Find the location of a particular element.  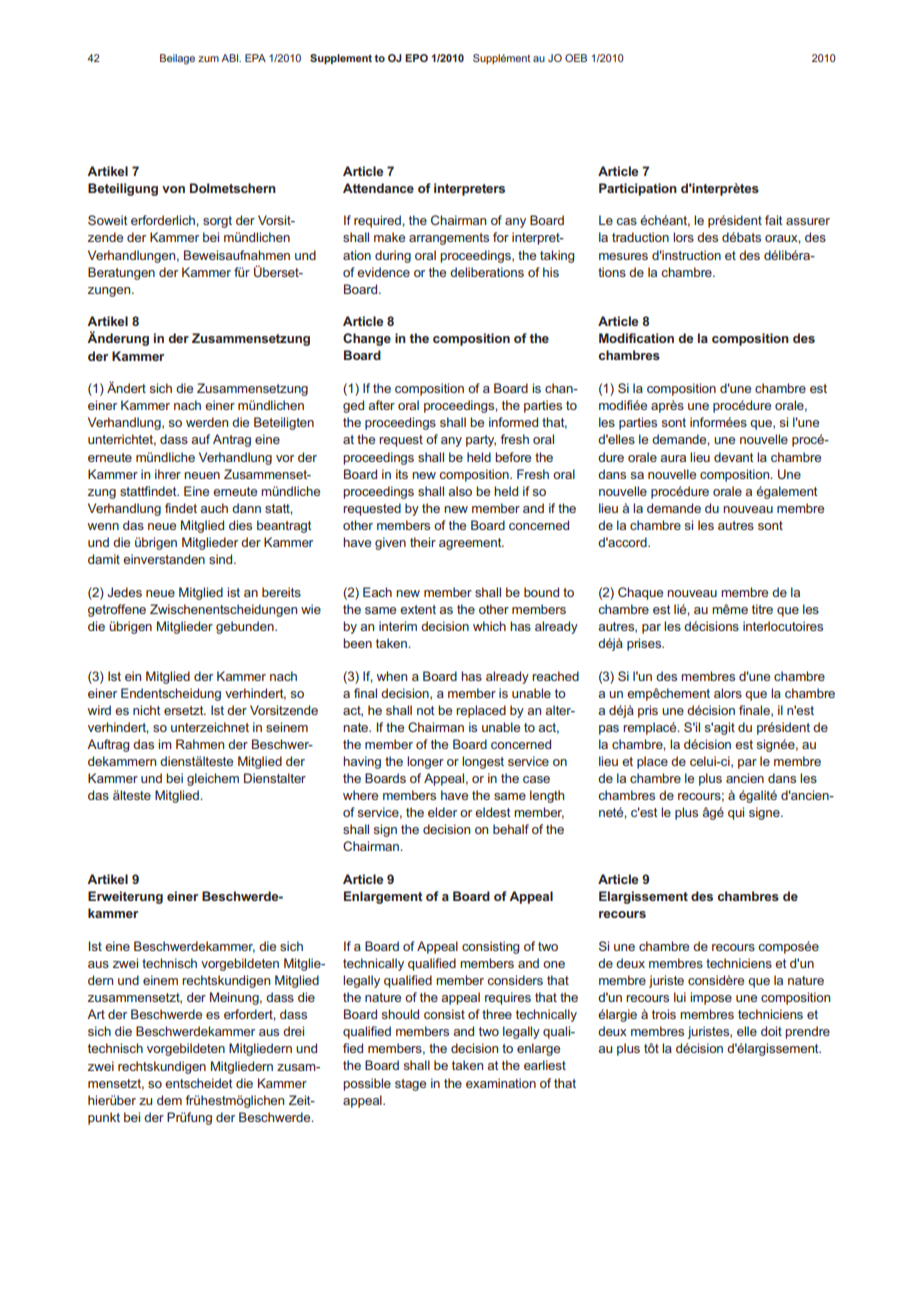

fait is located at coordinates (774, 220).
